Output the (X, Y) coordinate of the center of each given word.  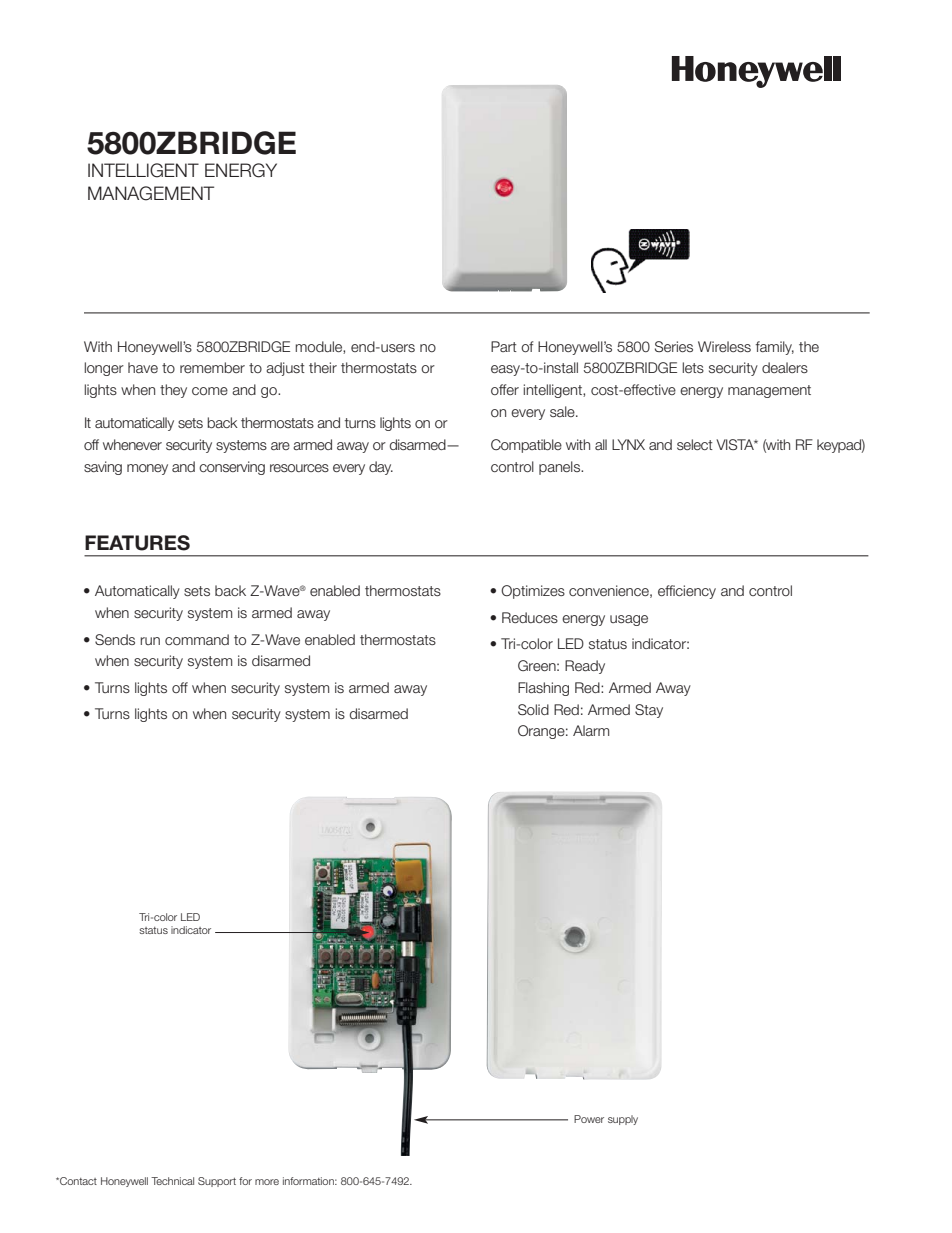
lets (693, 367)
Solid (533, 709)
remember (212, 367)
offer (505, 389)
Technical (172, 1181)
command (197, 639)
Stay (649, 711)
